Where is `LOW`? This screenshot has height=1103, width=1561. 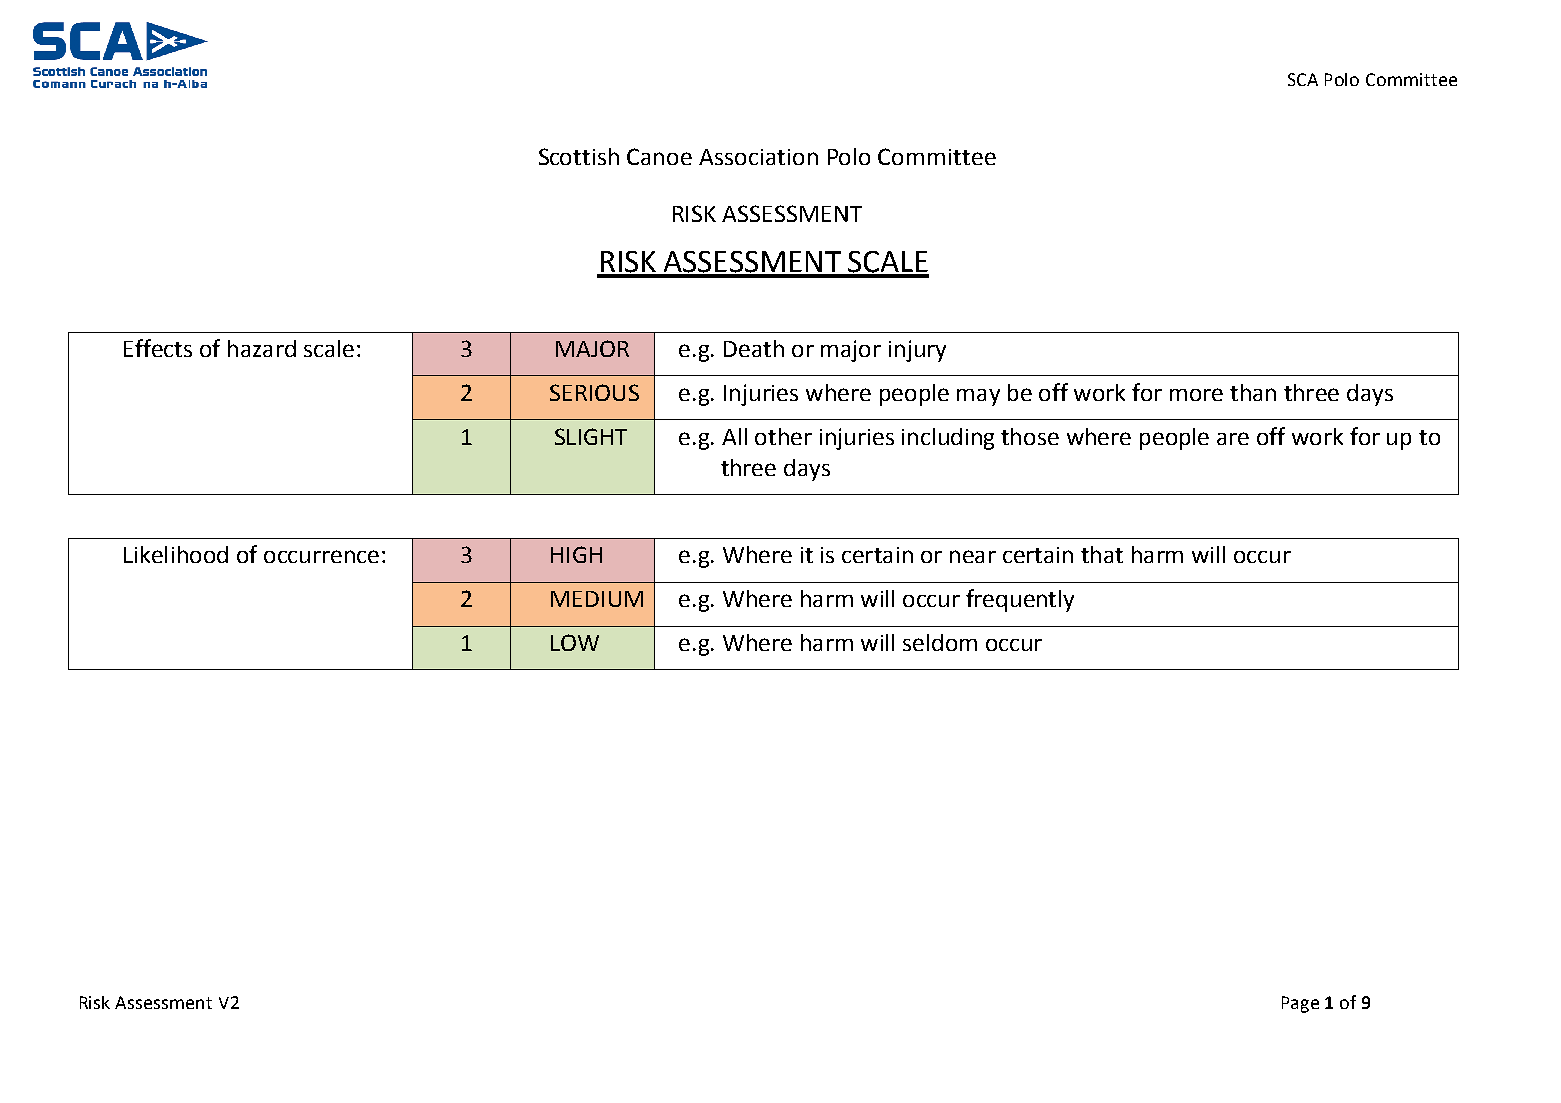
LOW is located at coordinates (575, 642).
